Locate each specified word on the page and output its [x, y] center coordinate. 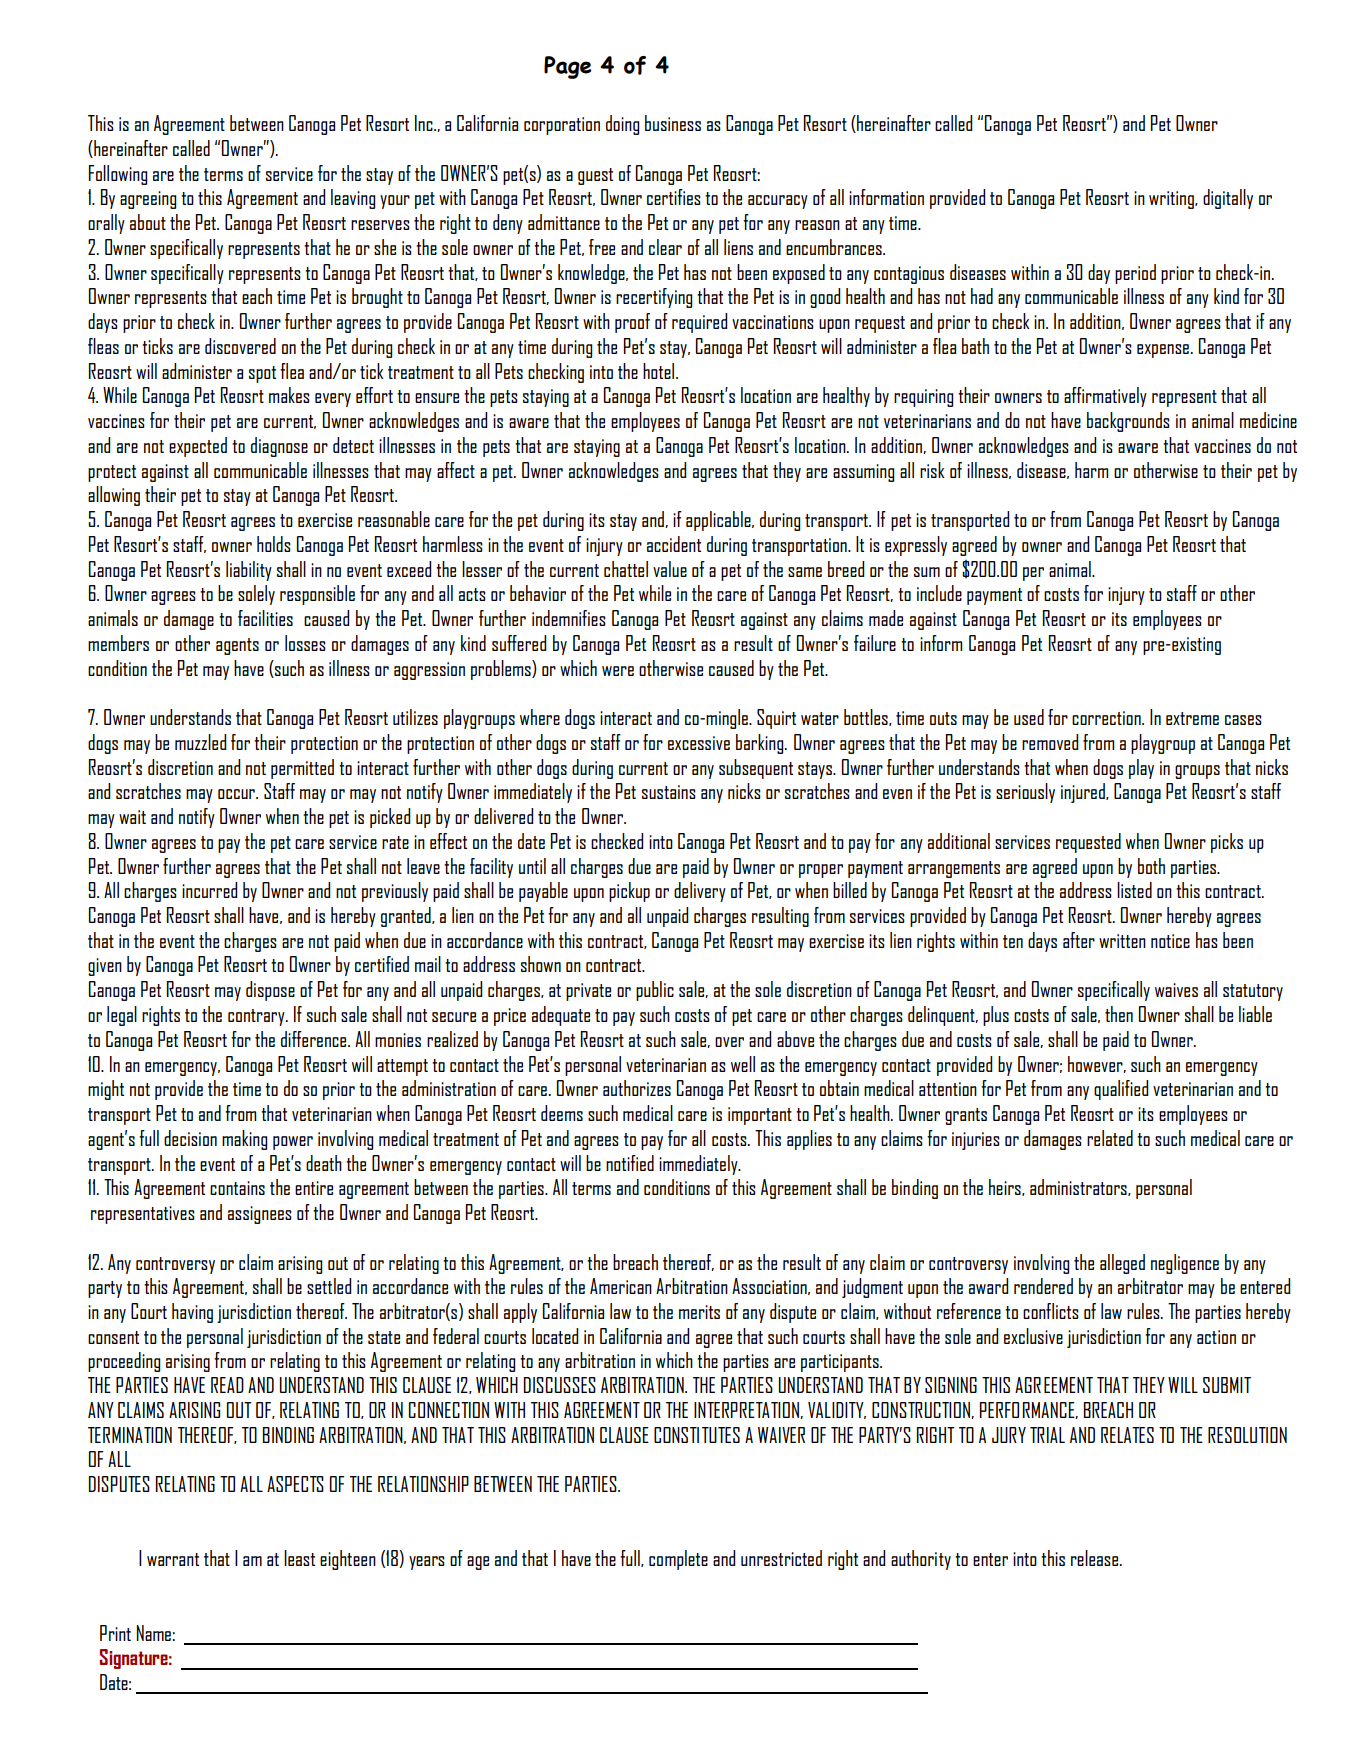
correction [1107, 718]
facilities [265, 618]
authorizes [637, 1088]
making [244, 1140]
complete [678, 1560]
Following [118, 175]
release [1096, 1558]
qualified [1121, 1090]
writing [1172, 200]
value [670, 569]
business [673, 123]
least [299, 1558]
